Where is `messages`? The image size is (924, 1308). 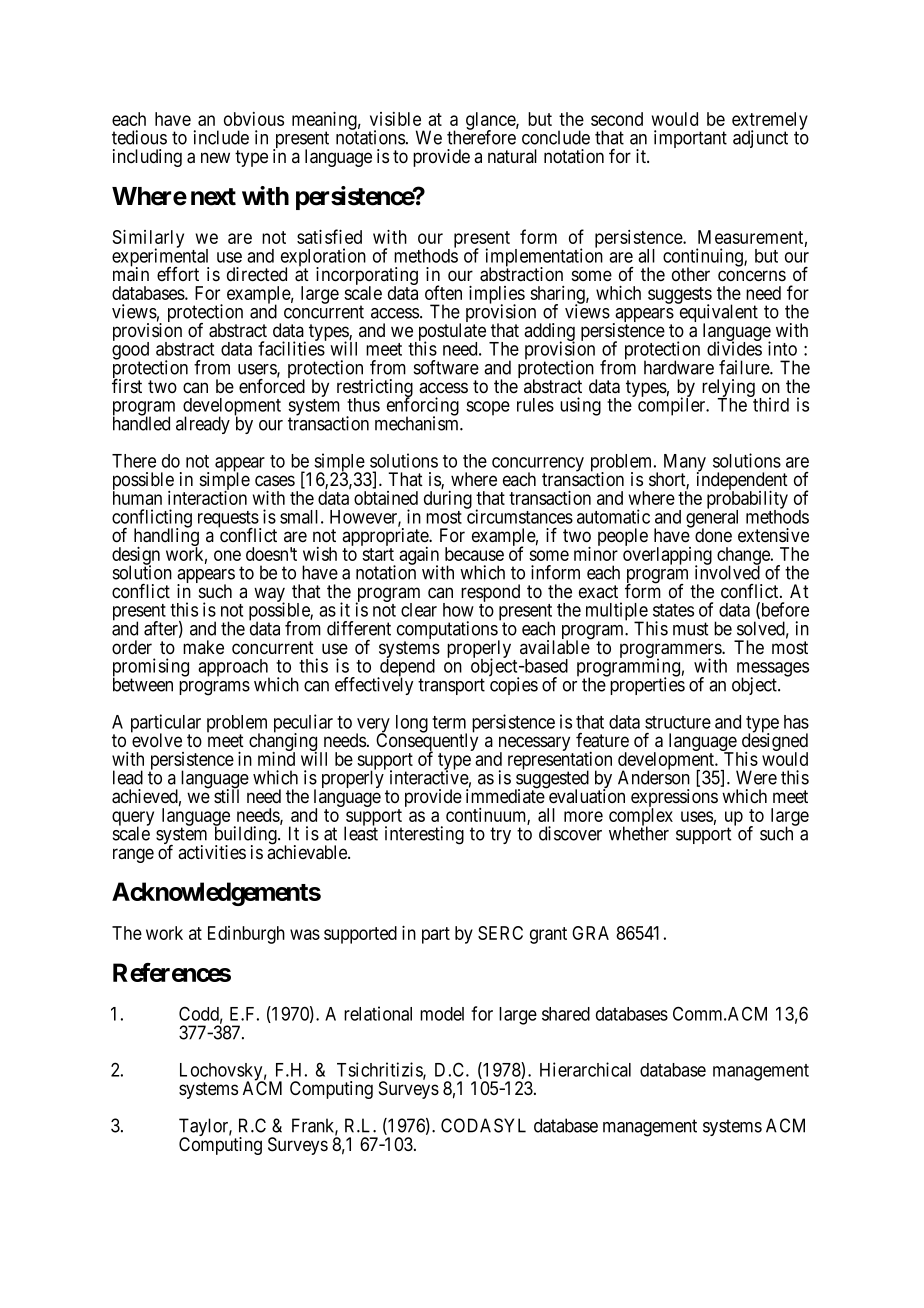 messages is located at coordinates (773, 670).
